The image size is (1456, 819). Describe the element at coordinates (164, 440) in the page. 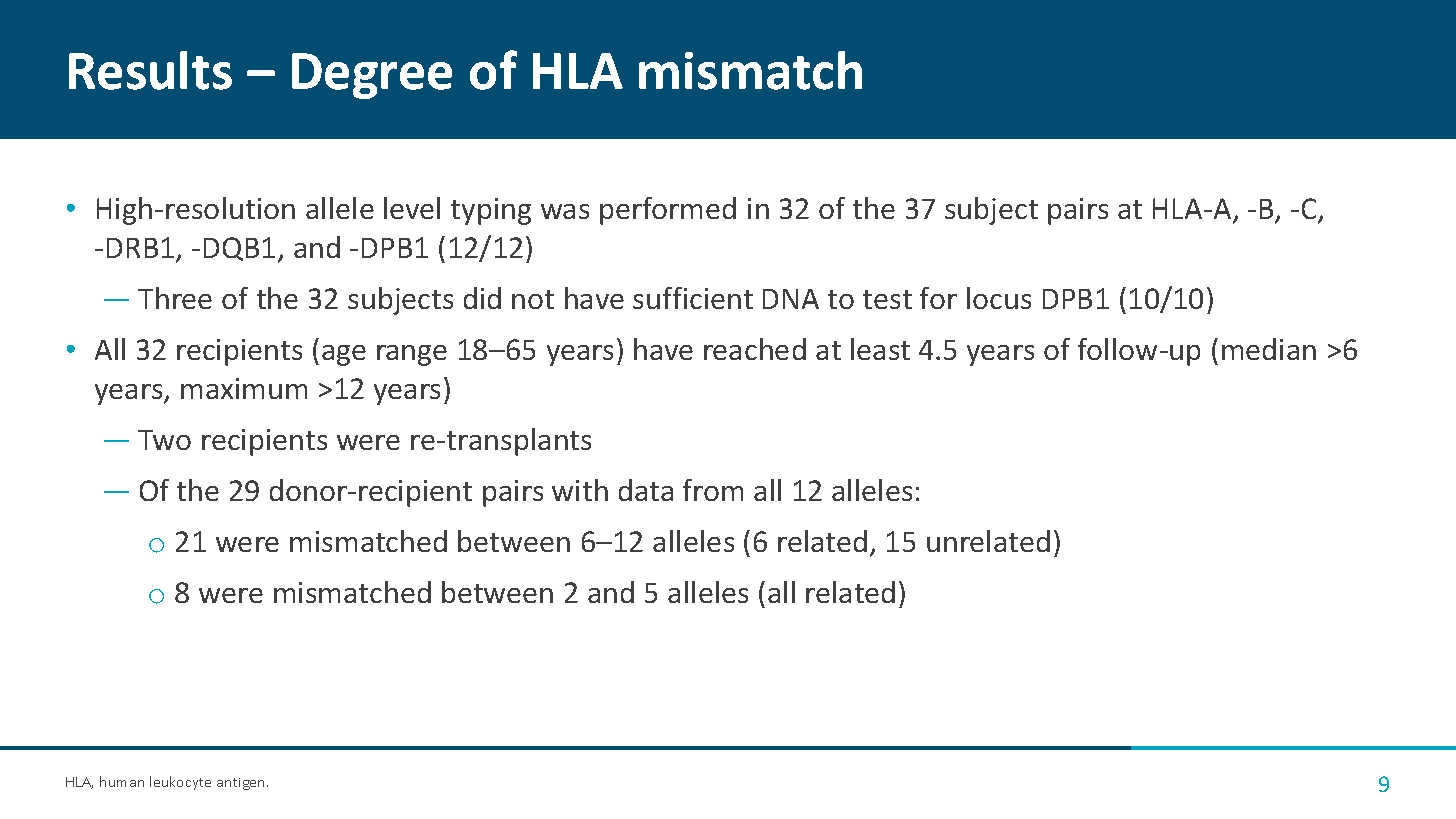

I see `Two` at that location.
